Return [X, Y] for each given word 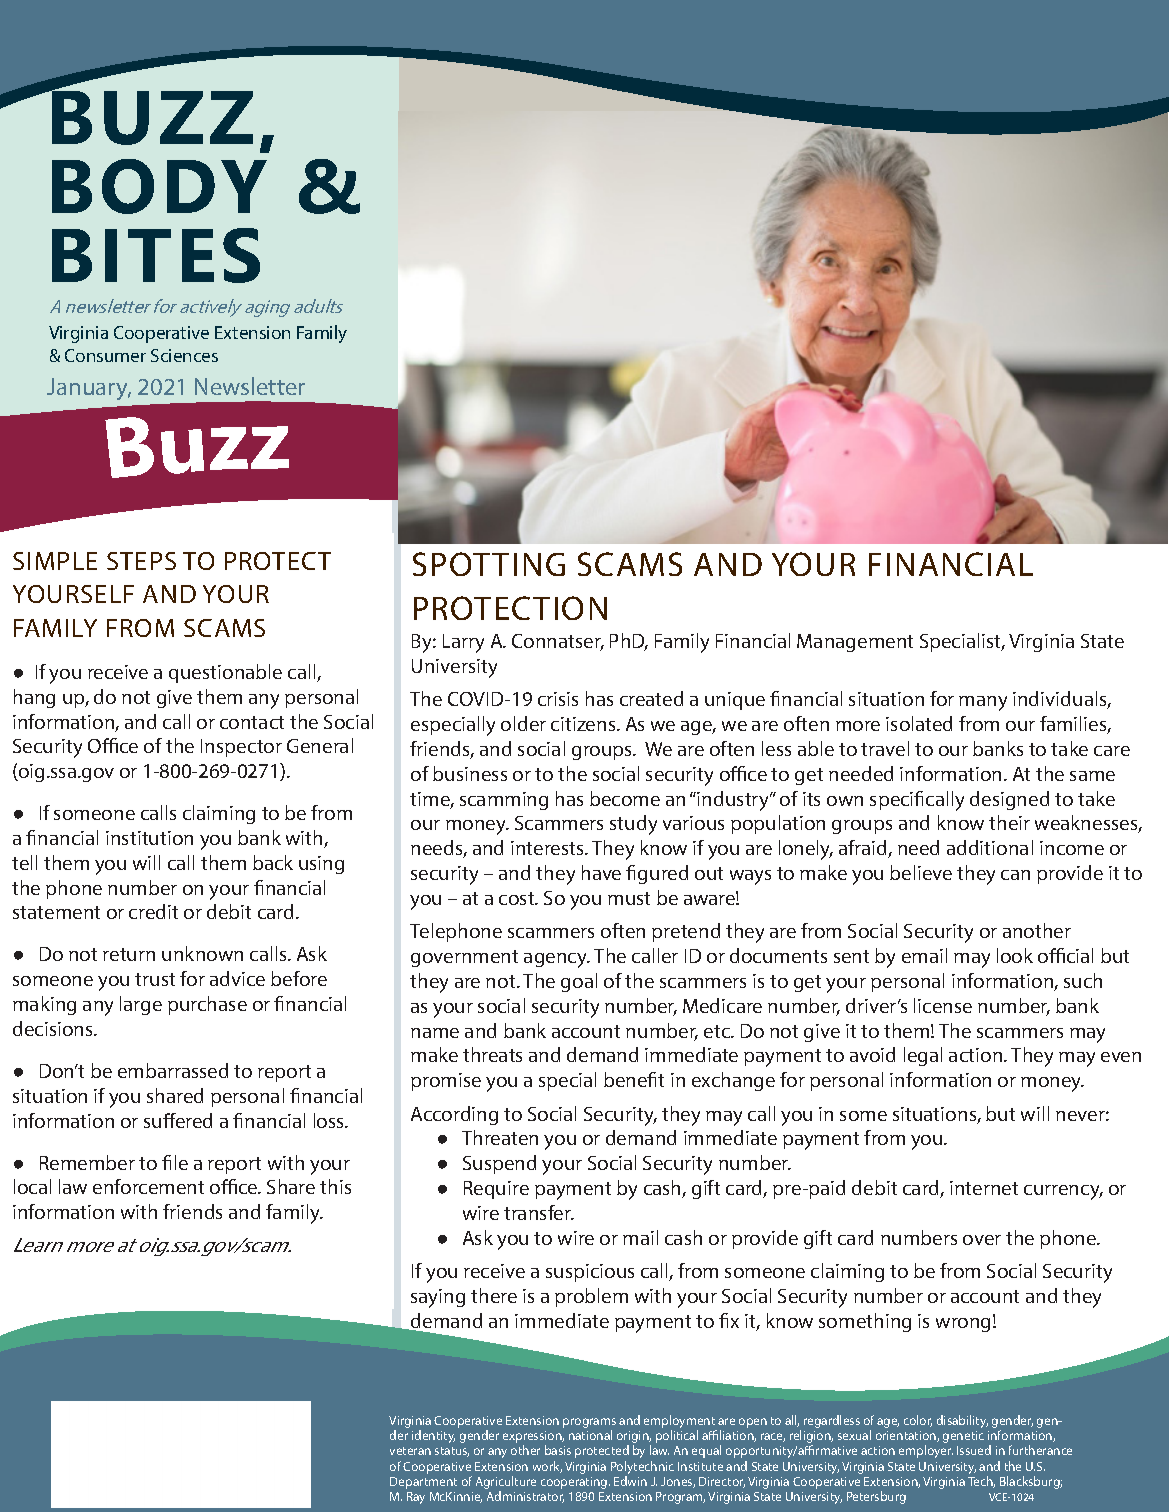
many [983, 703]
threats [492, 1054]
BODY [159, 186]
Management [855, 643]
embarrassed [173, 1070]
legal [923, 1056]
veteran [410, 1451]
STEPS [141, 561]
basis [558, 1450]
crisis [558, 699]
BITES [156, 255]
